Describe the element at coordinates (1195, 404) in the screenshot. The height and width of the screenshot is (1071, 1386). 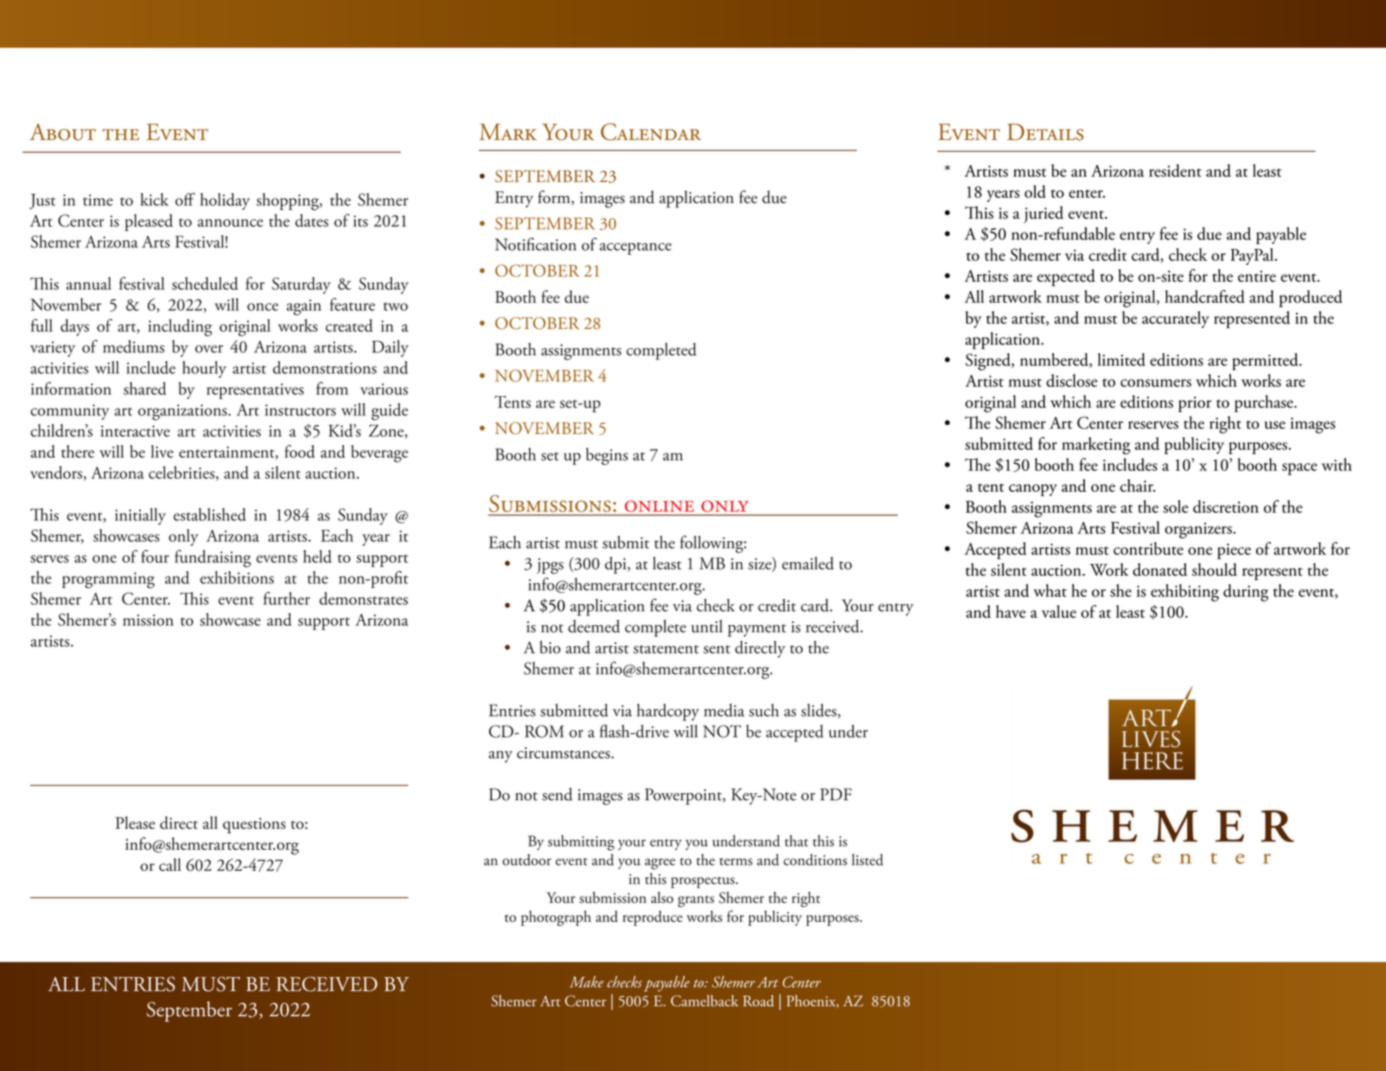
I see `prior` at that location.
